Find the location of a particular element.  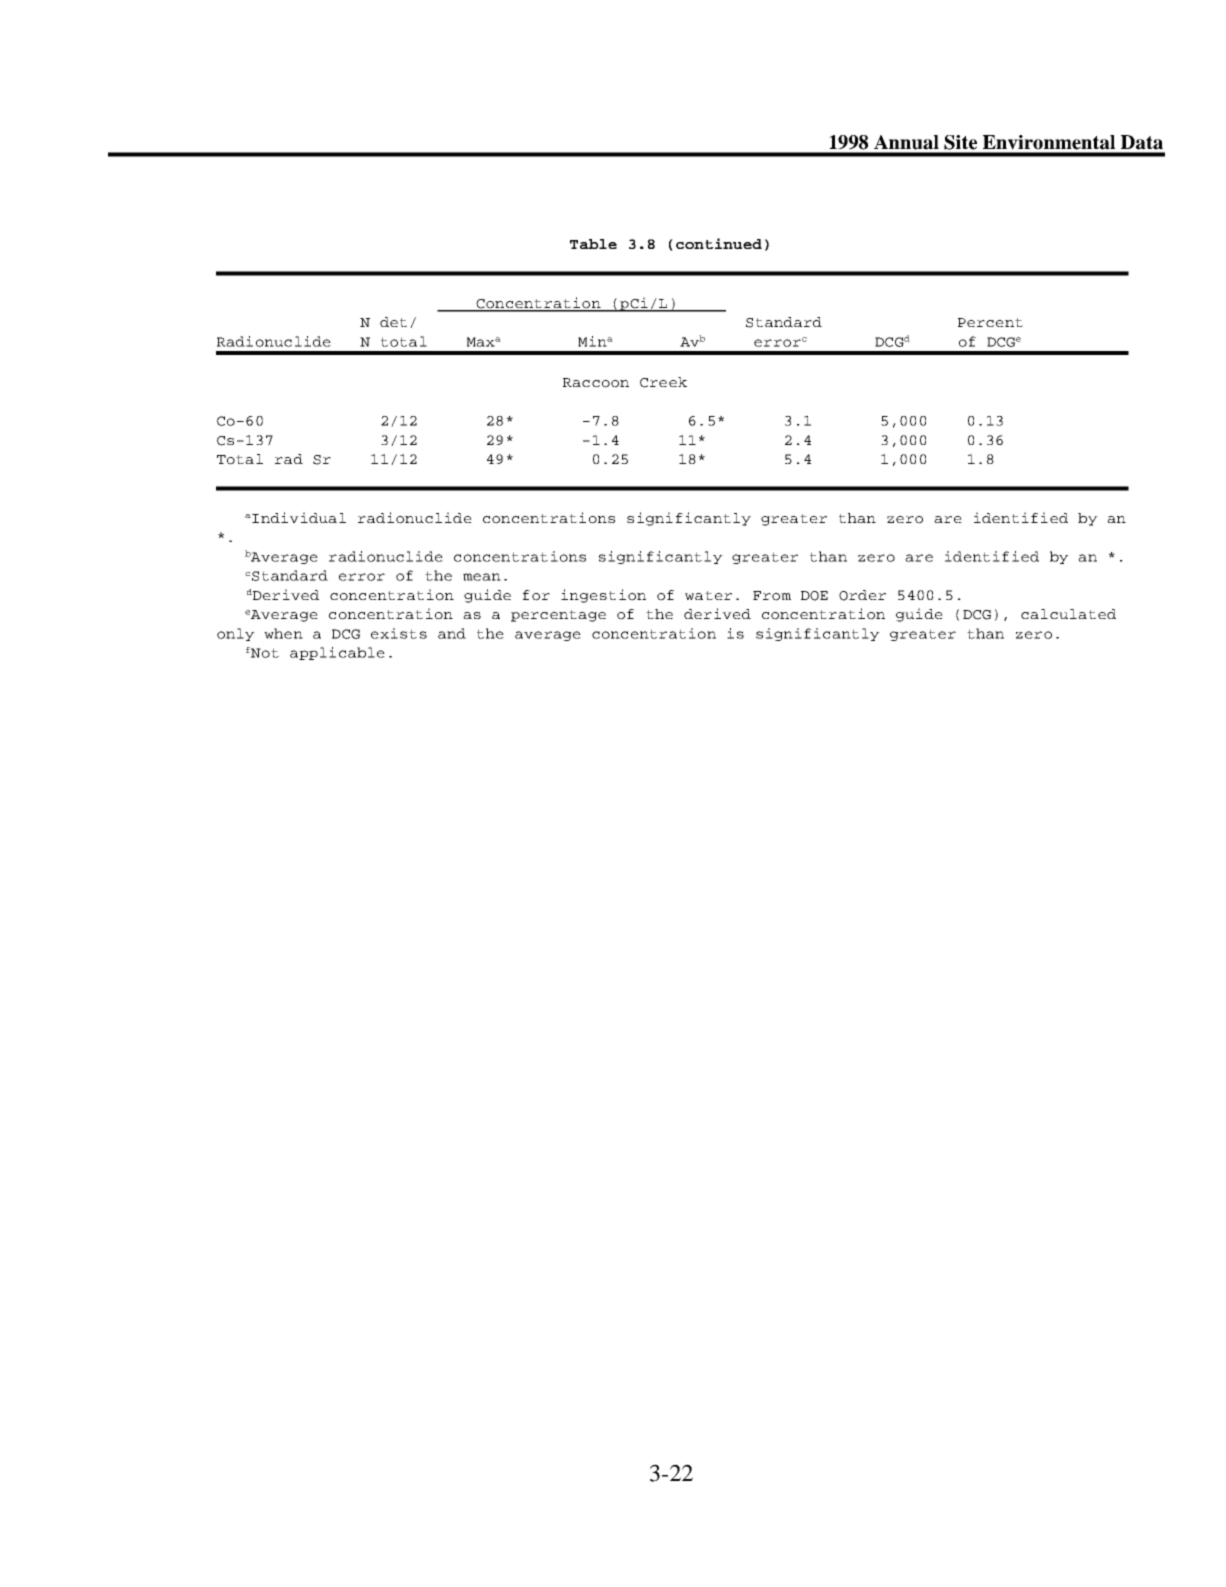

applicable is located at coordinates (337, 653).
